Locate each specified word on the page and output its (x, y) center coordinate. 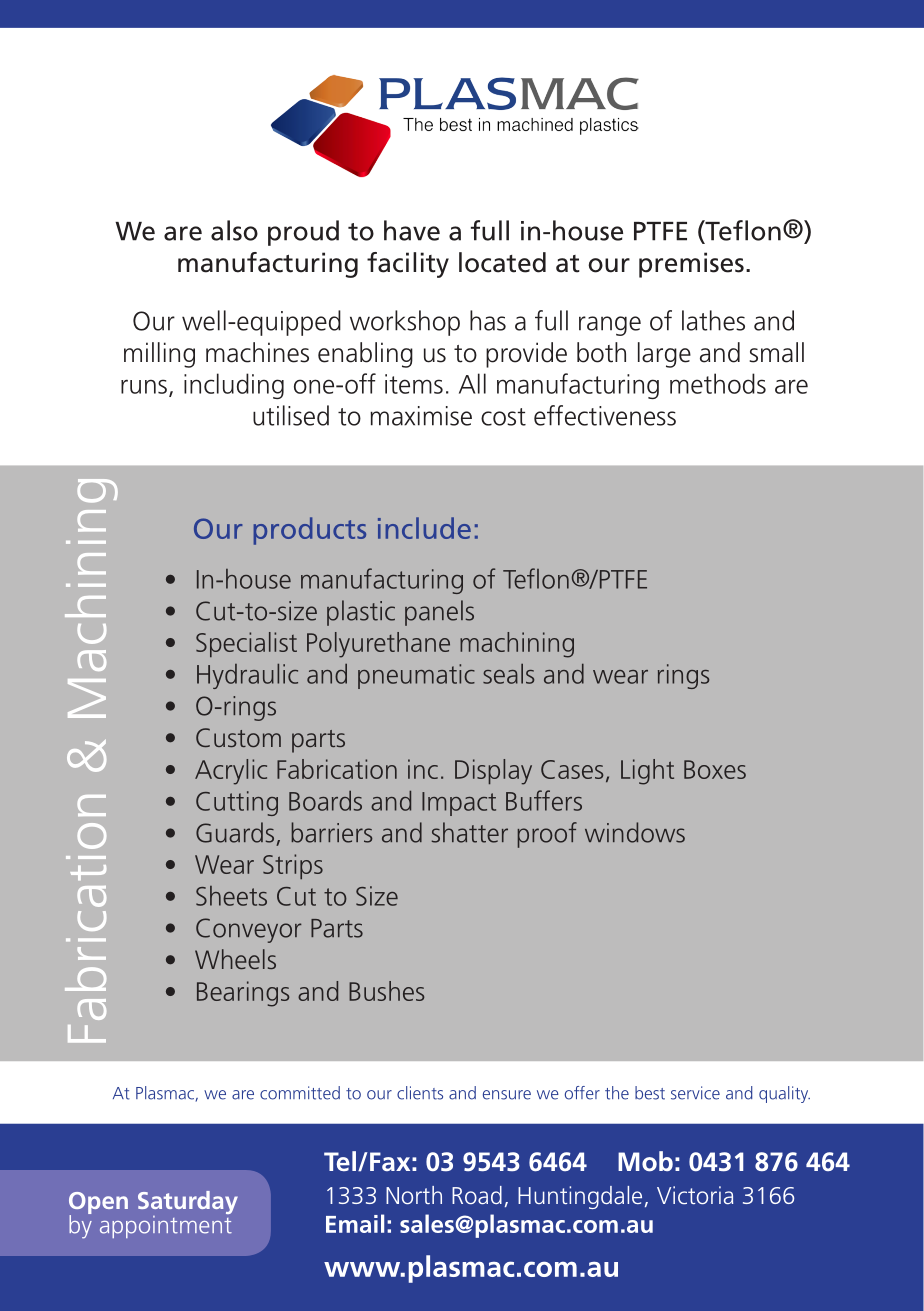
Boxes (715, 769)
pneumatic (416, 676)
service (695, 1093)
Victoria (695, 1195)
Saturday (188, 1204)
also (234, 230)
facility (408, 265)
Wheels (235, 959)
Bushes (386, 991)
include (424, 528)
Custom (238, 737)
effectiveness (605, 415)
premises (691, 265)
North (414, 1195)
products (310, 531)
